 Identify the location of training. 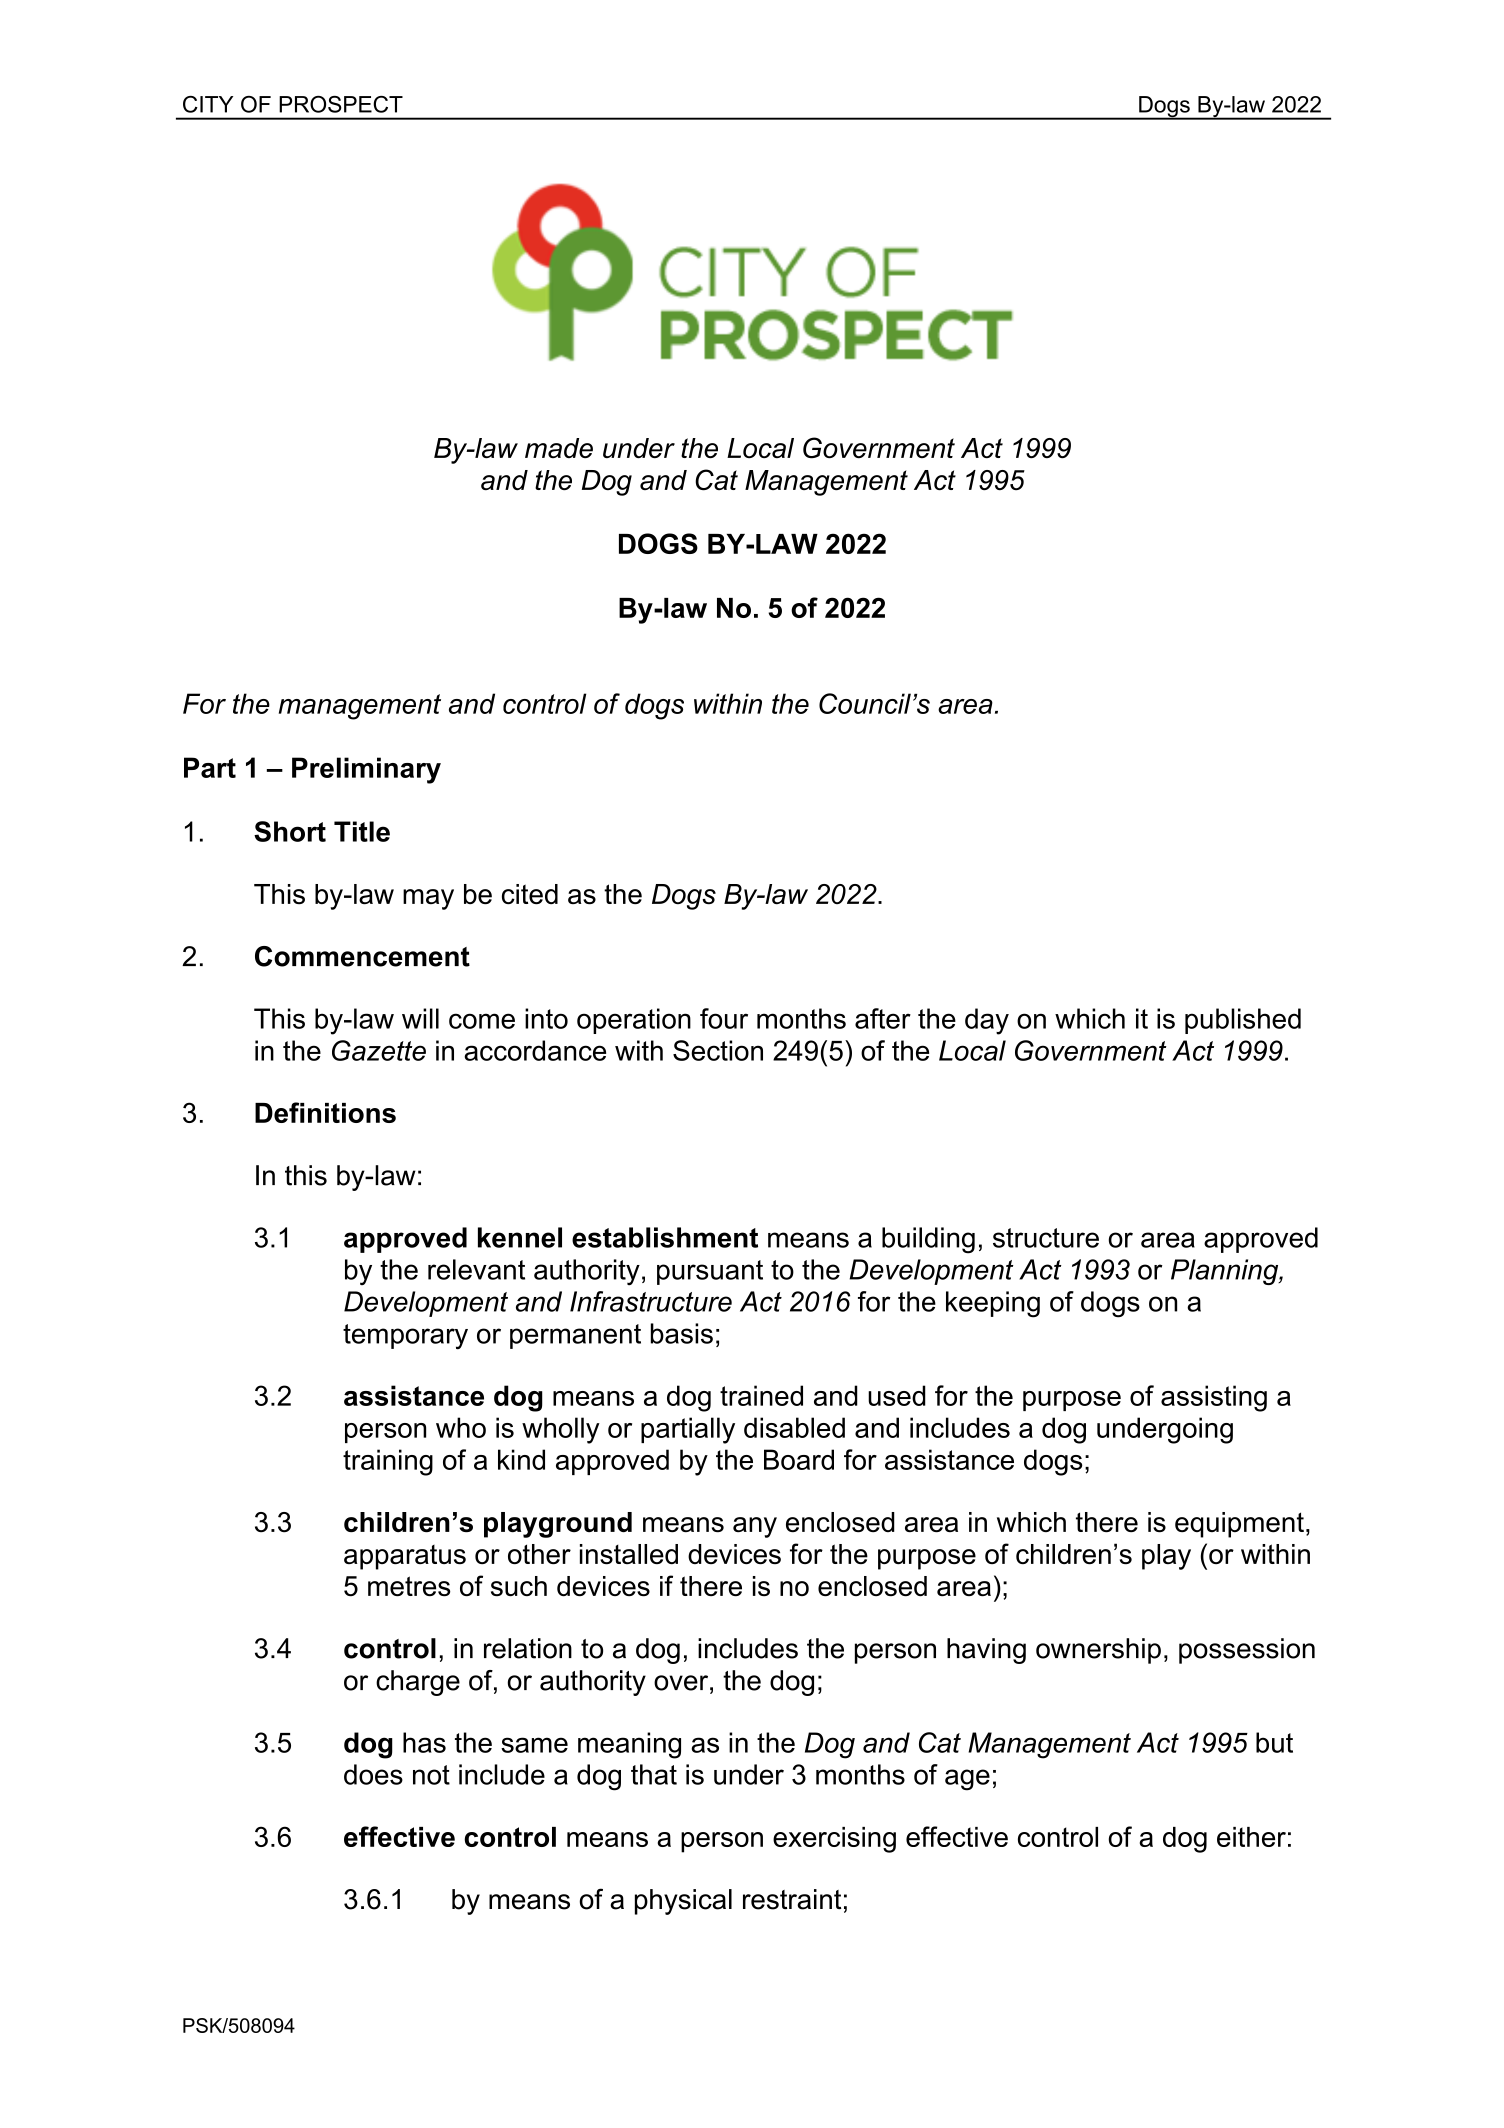
(388, 1462).
